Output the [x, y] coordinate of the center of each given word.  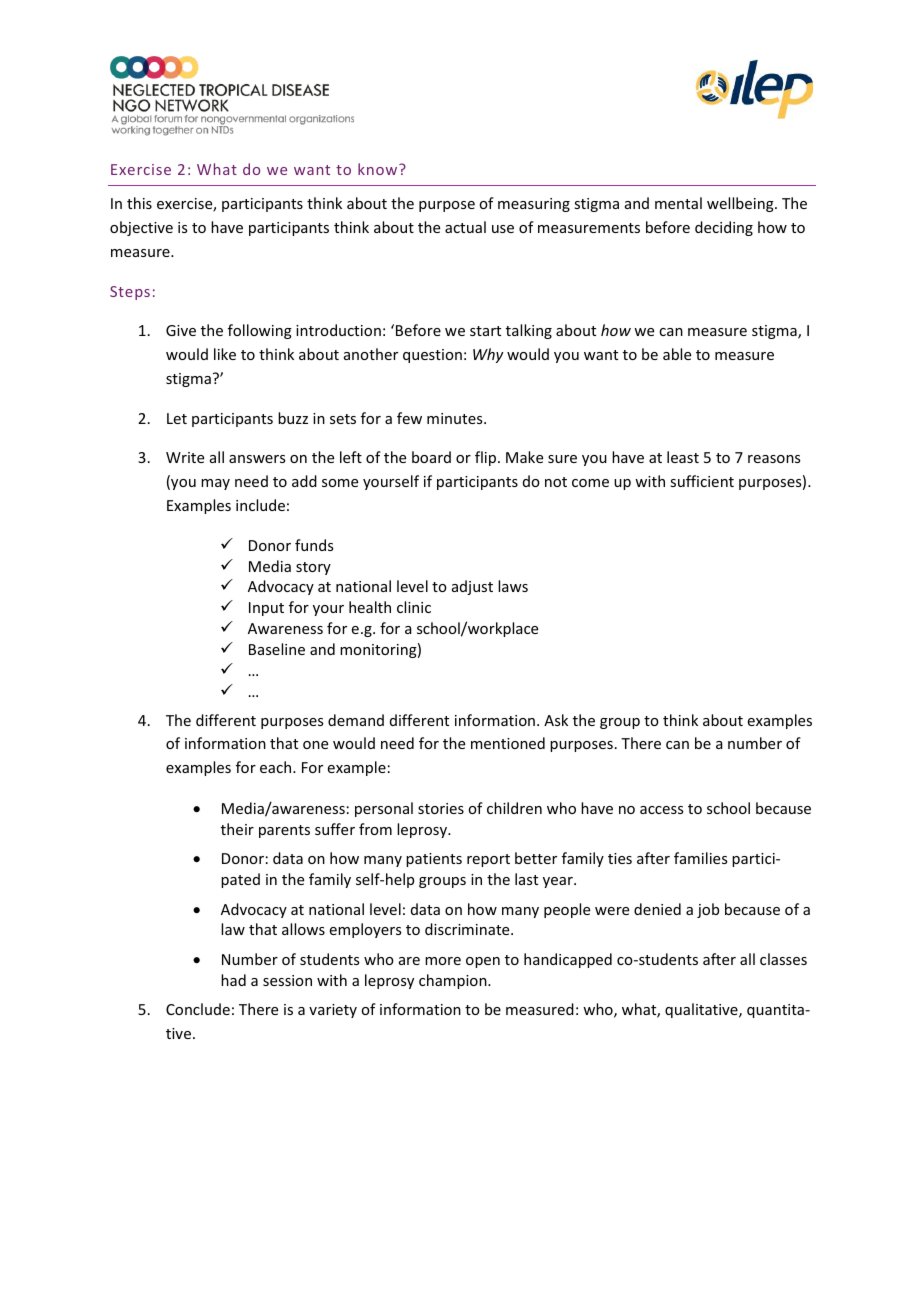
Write [185, 457]
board [431, 457]
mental [678, 203]
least [683, 457]
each [277, 767]
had [233, 980]
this [139, 203]
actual [465, 227]
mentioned [508, 743]
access [661, 810]
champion [454, 981]
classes [783, 959]
